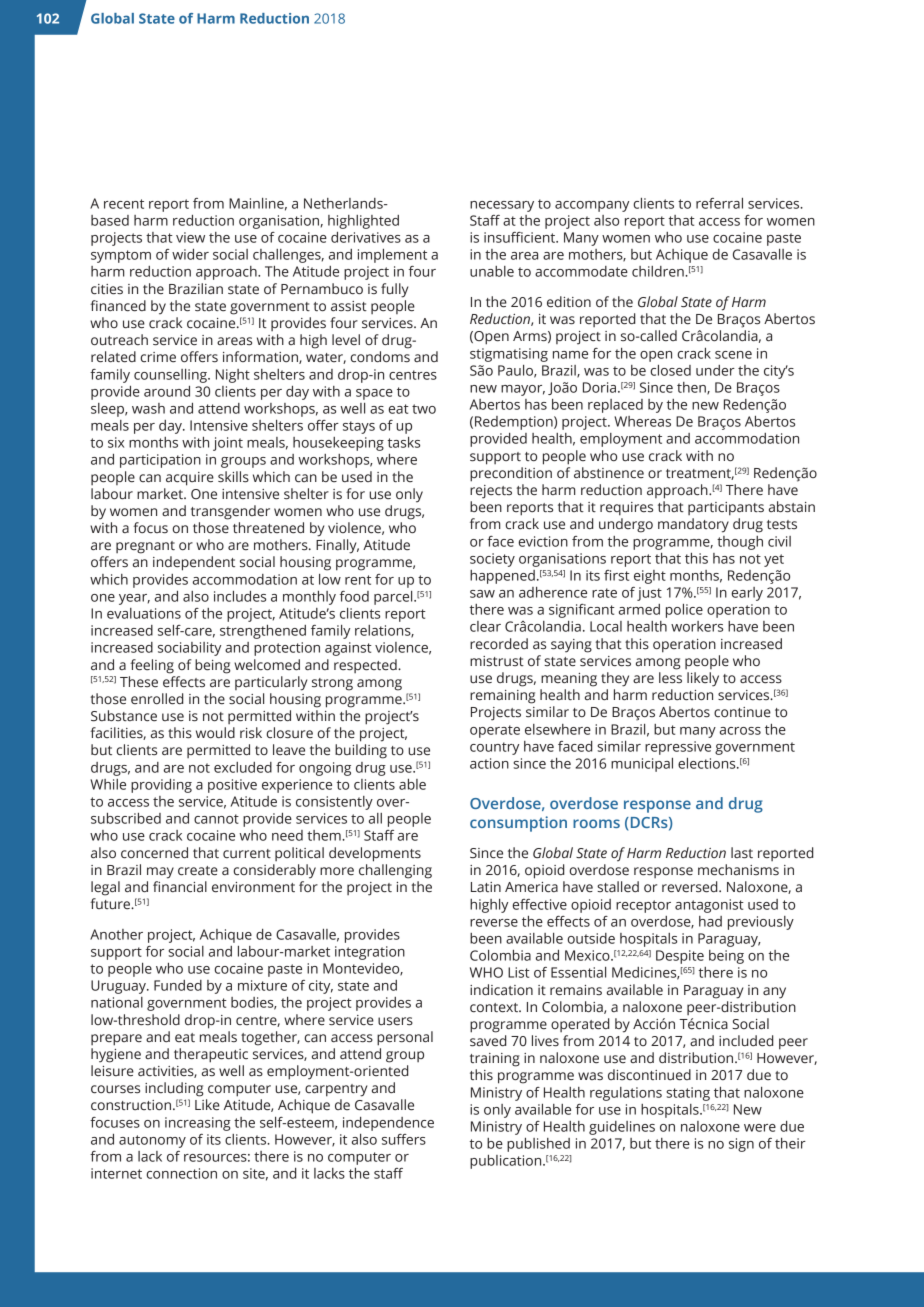 The image size is (924, 1307). Describe the element at coordinates (190, 237) in the screenshot. I see `view` at that location.
